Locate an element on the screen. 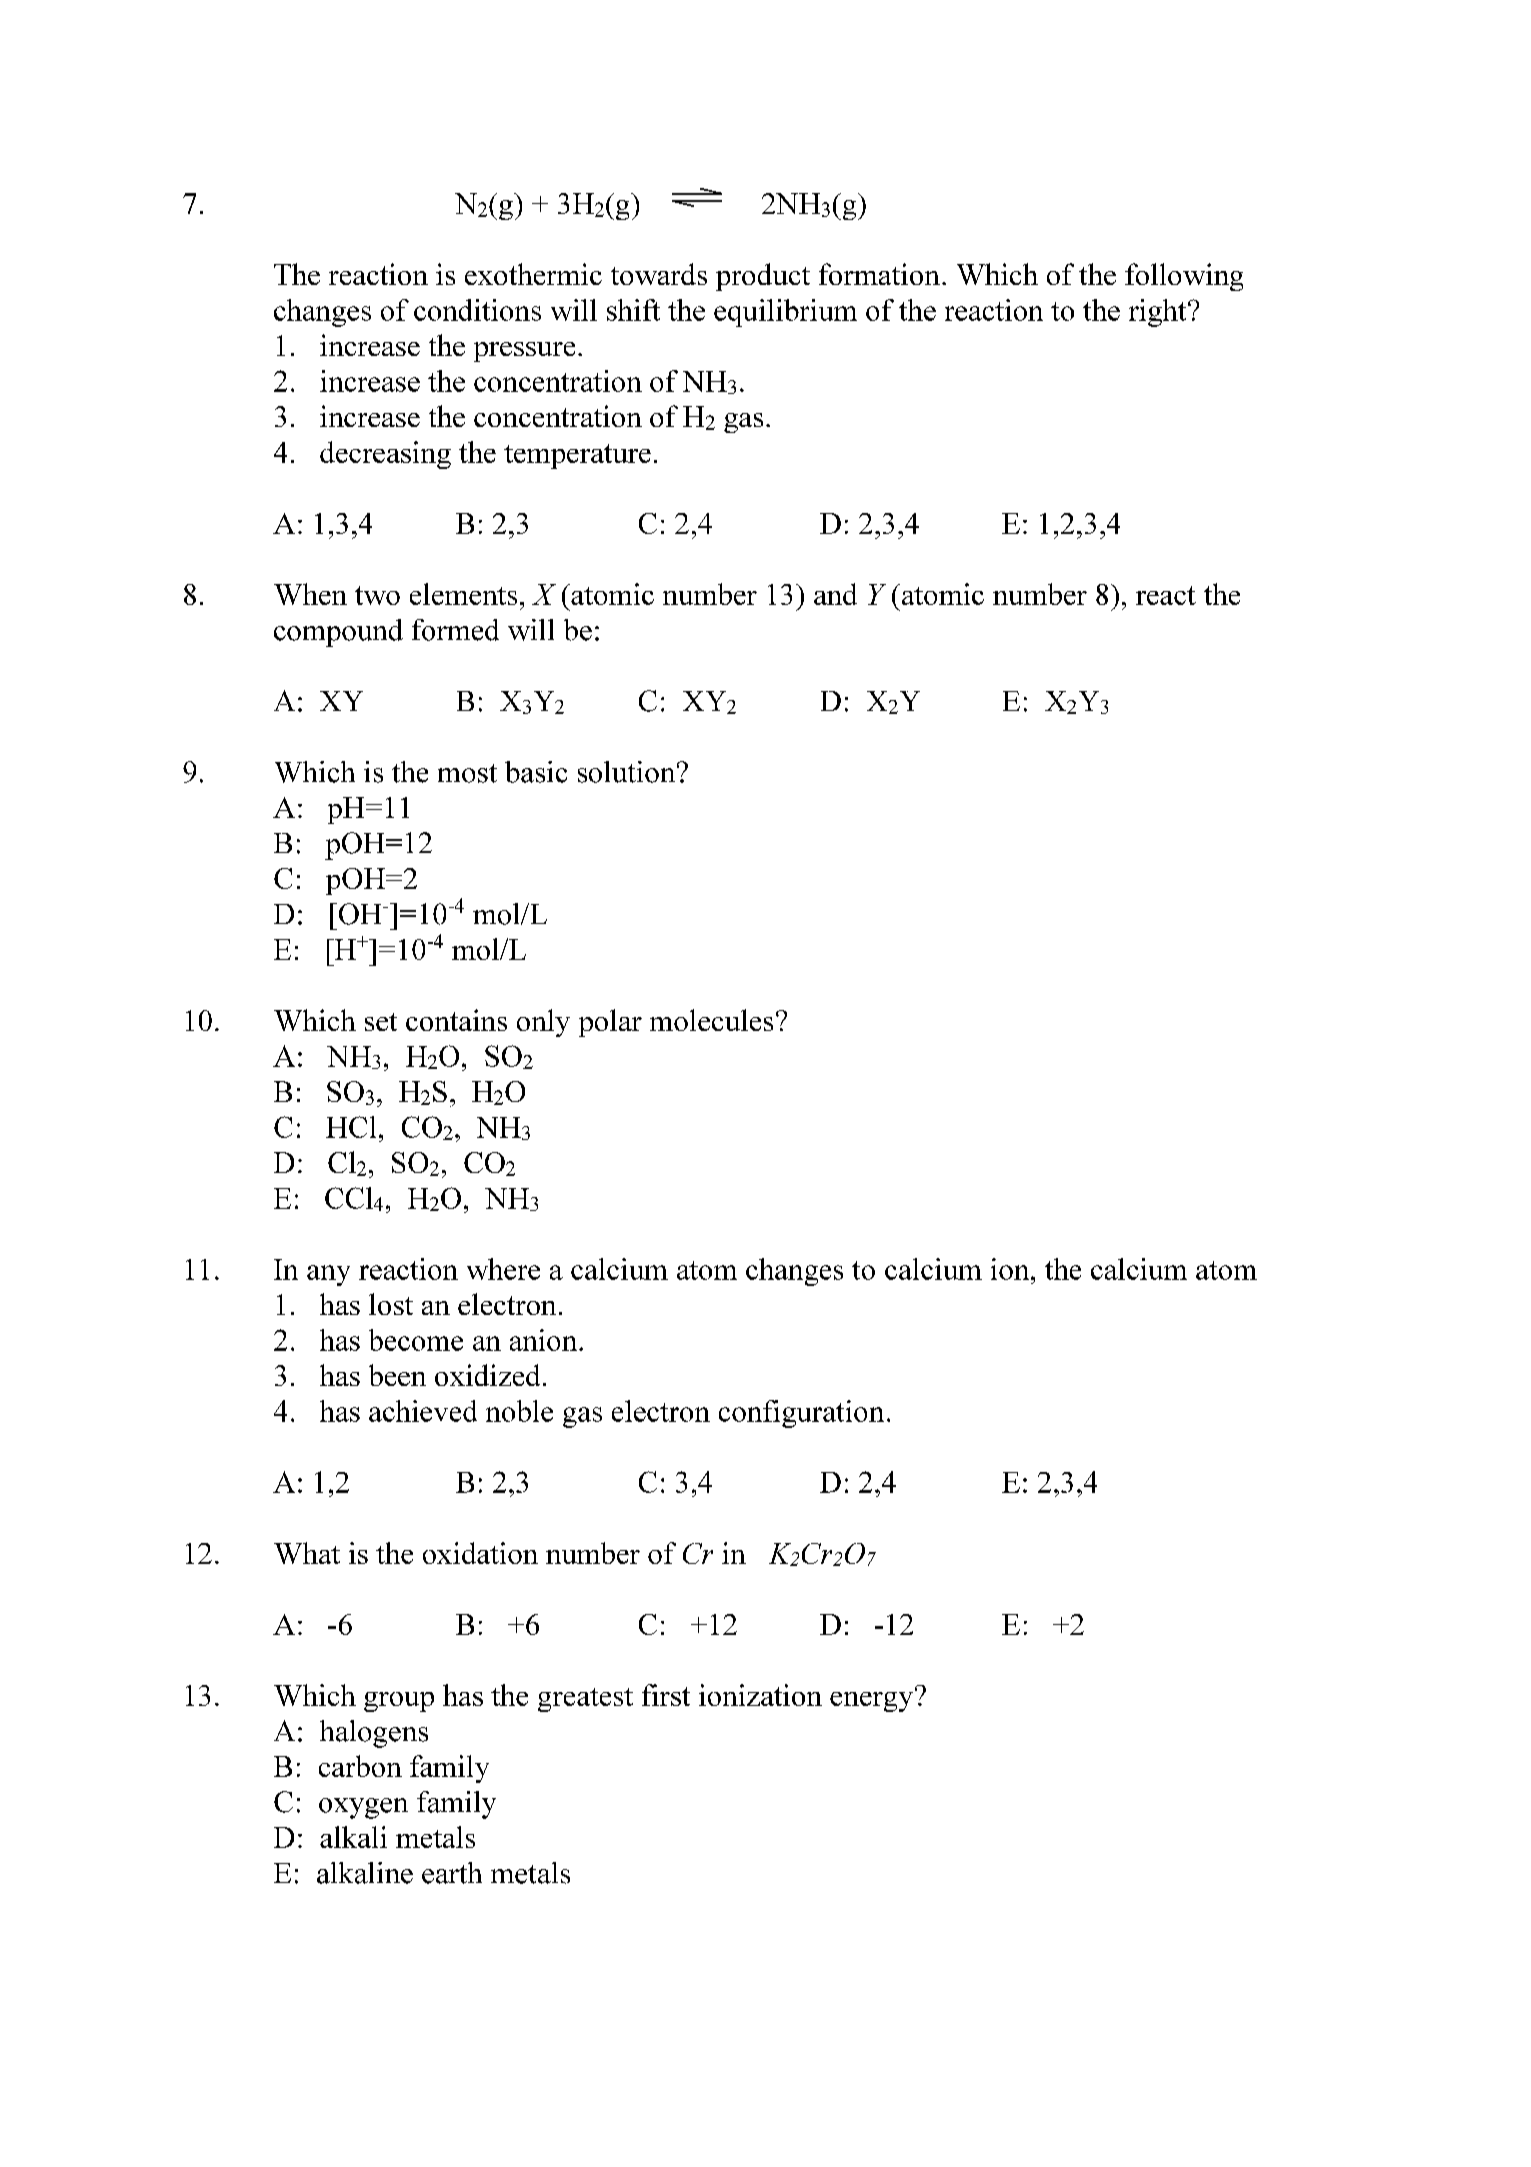  equilibrium is located at coordinates (785, 313).
